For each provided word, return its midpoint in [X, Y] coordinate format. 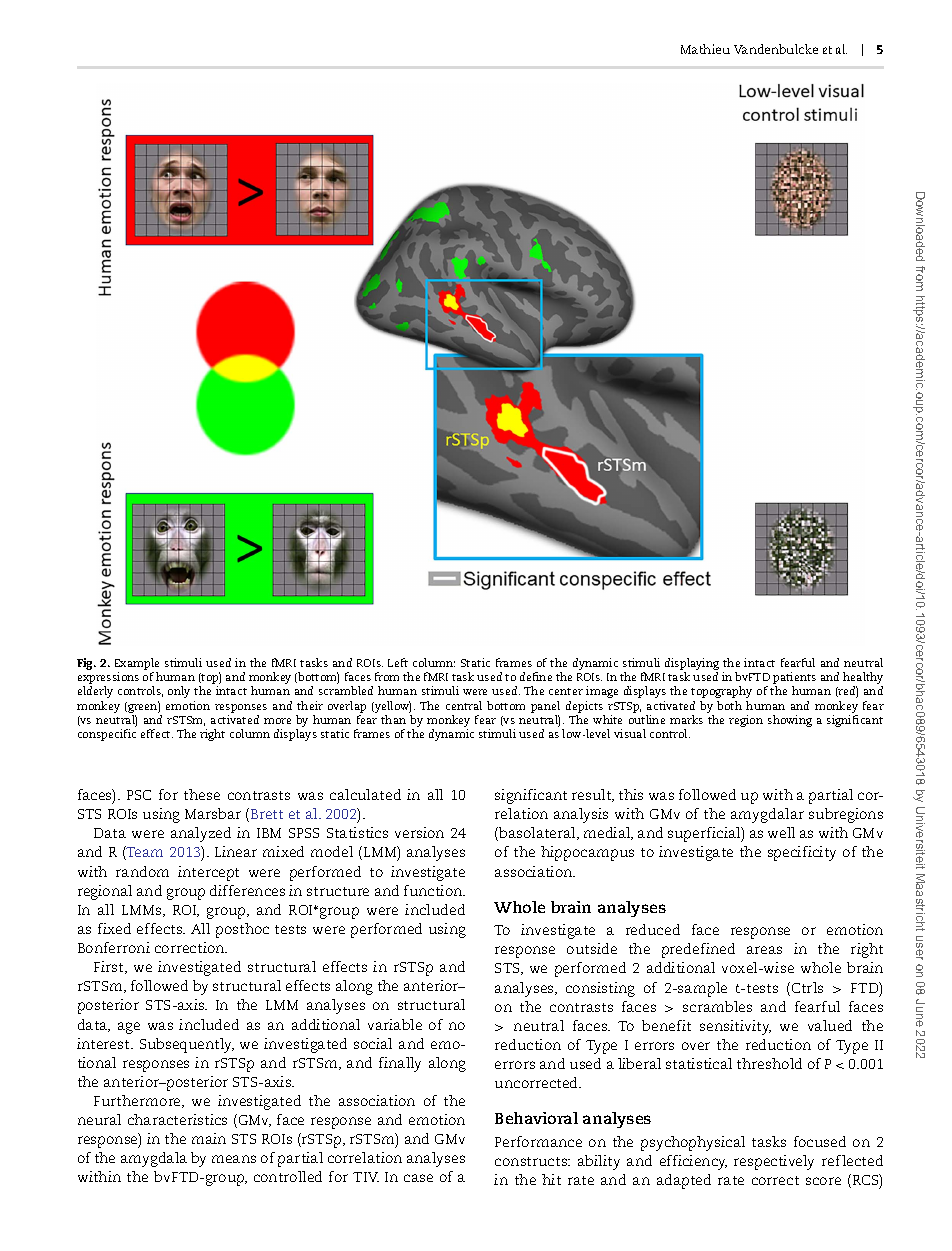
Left [398, 662]
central [464, 705]
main [209, 1138]
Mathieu [705, 49]
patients [794, 679]
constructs [532, 1161]
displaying [692, 664]
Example [137, 664]
